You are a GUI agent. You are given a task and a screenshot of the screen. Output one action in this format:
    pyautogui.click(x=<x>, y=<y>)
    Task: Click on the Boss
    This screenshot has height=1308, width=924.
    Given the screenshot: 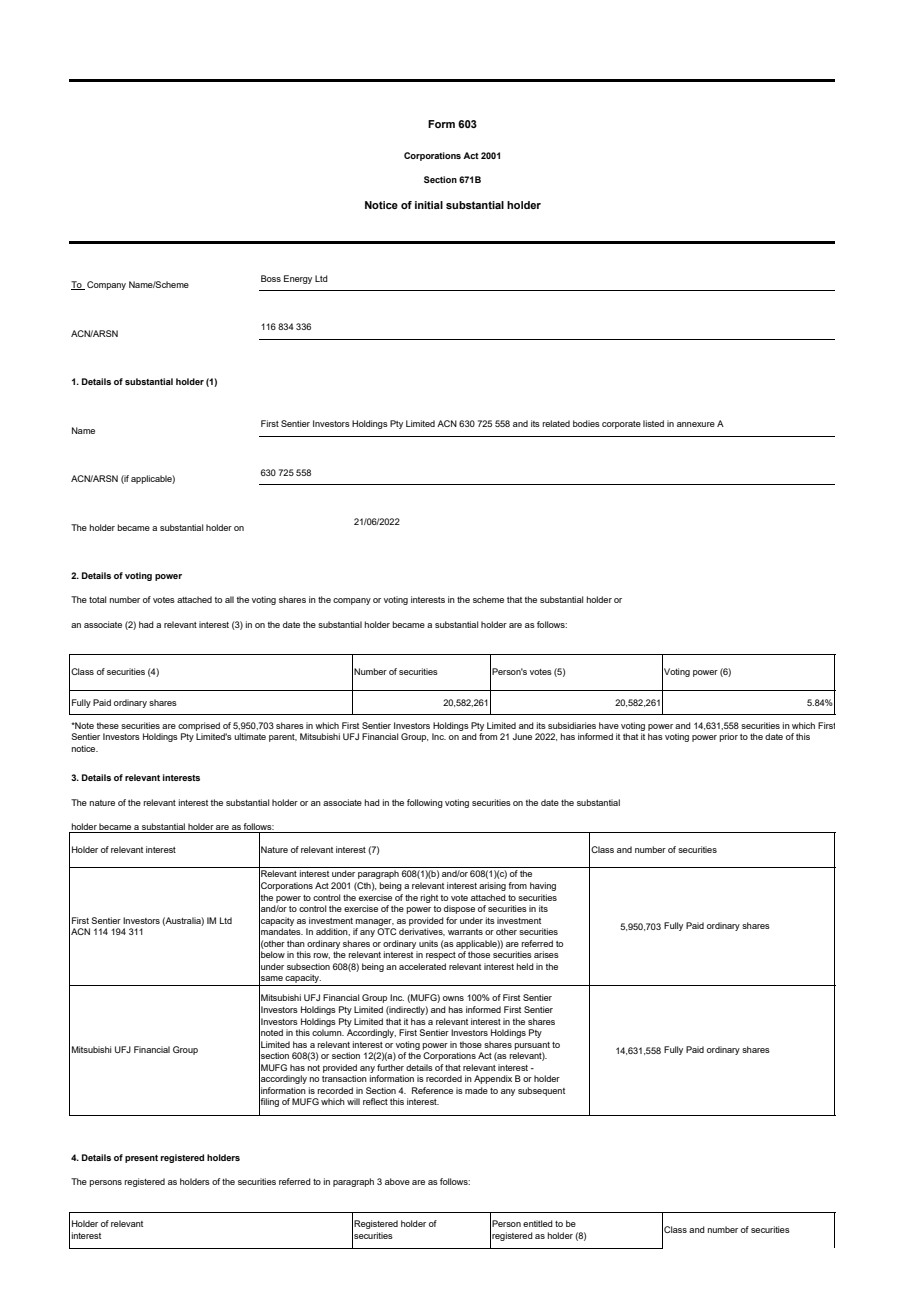 What is the action you would take?
    pyautogui.click(x=271, y=278)
